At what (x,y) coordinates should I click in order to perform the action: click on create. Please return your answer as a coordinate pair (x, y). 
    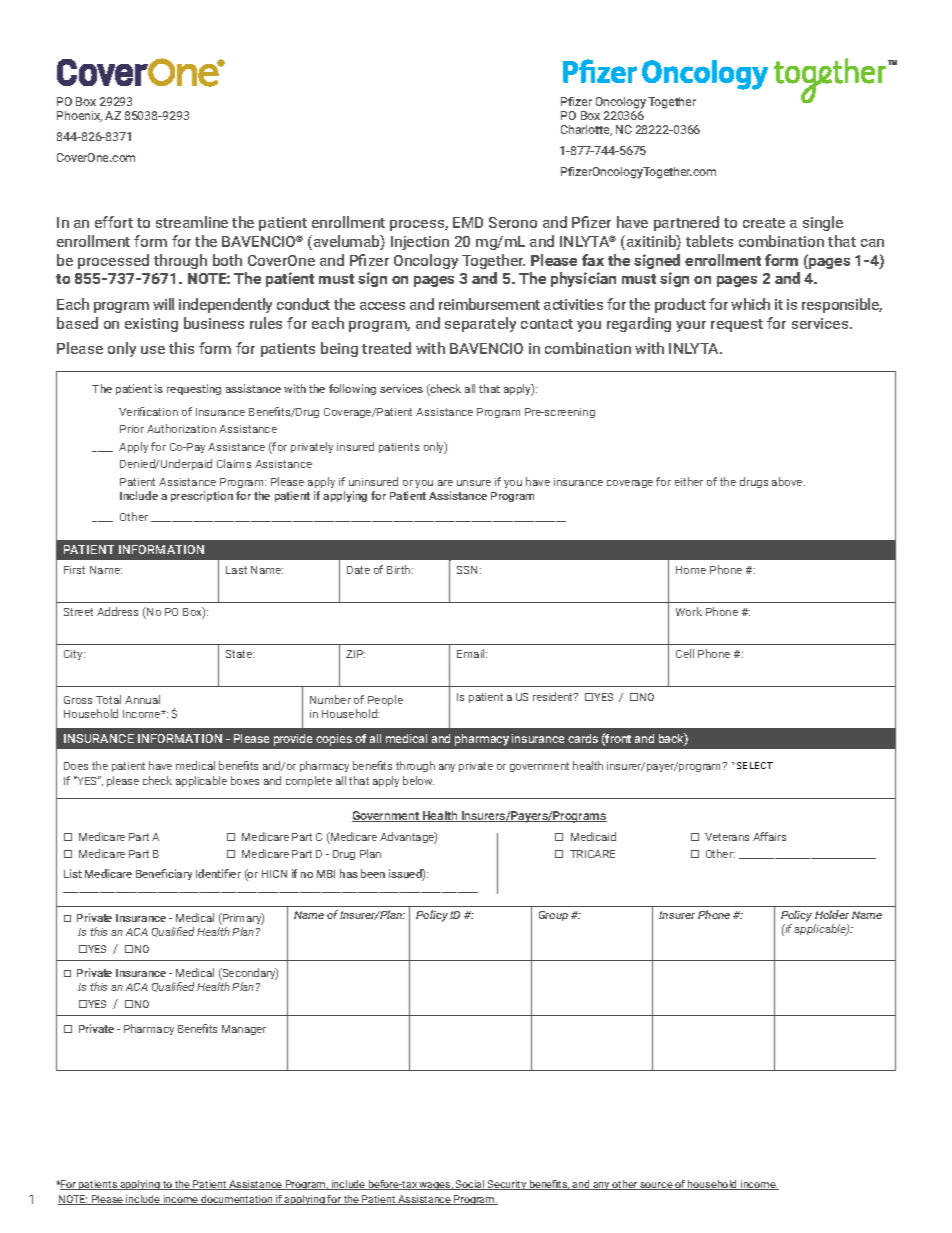
    Looking at the image, I should click on (764, 223).
